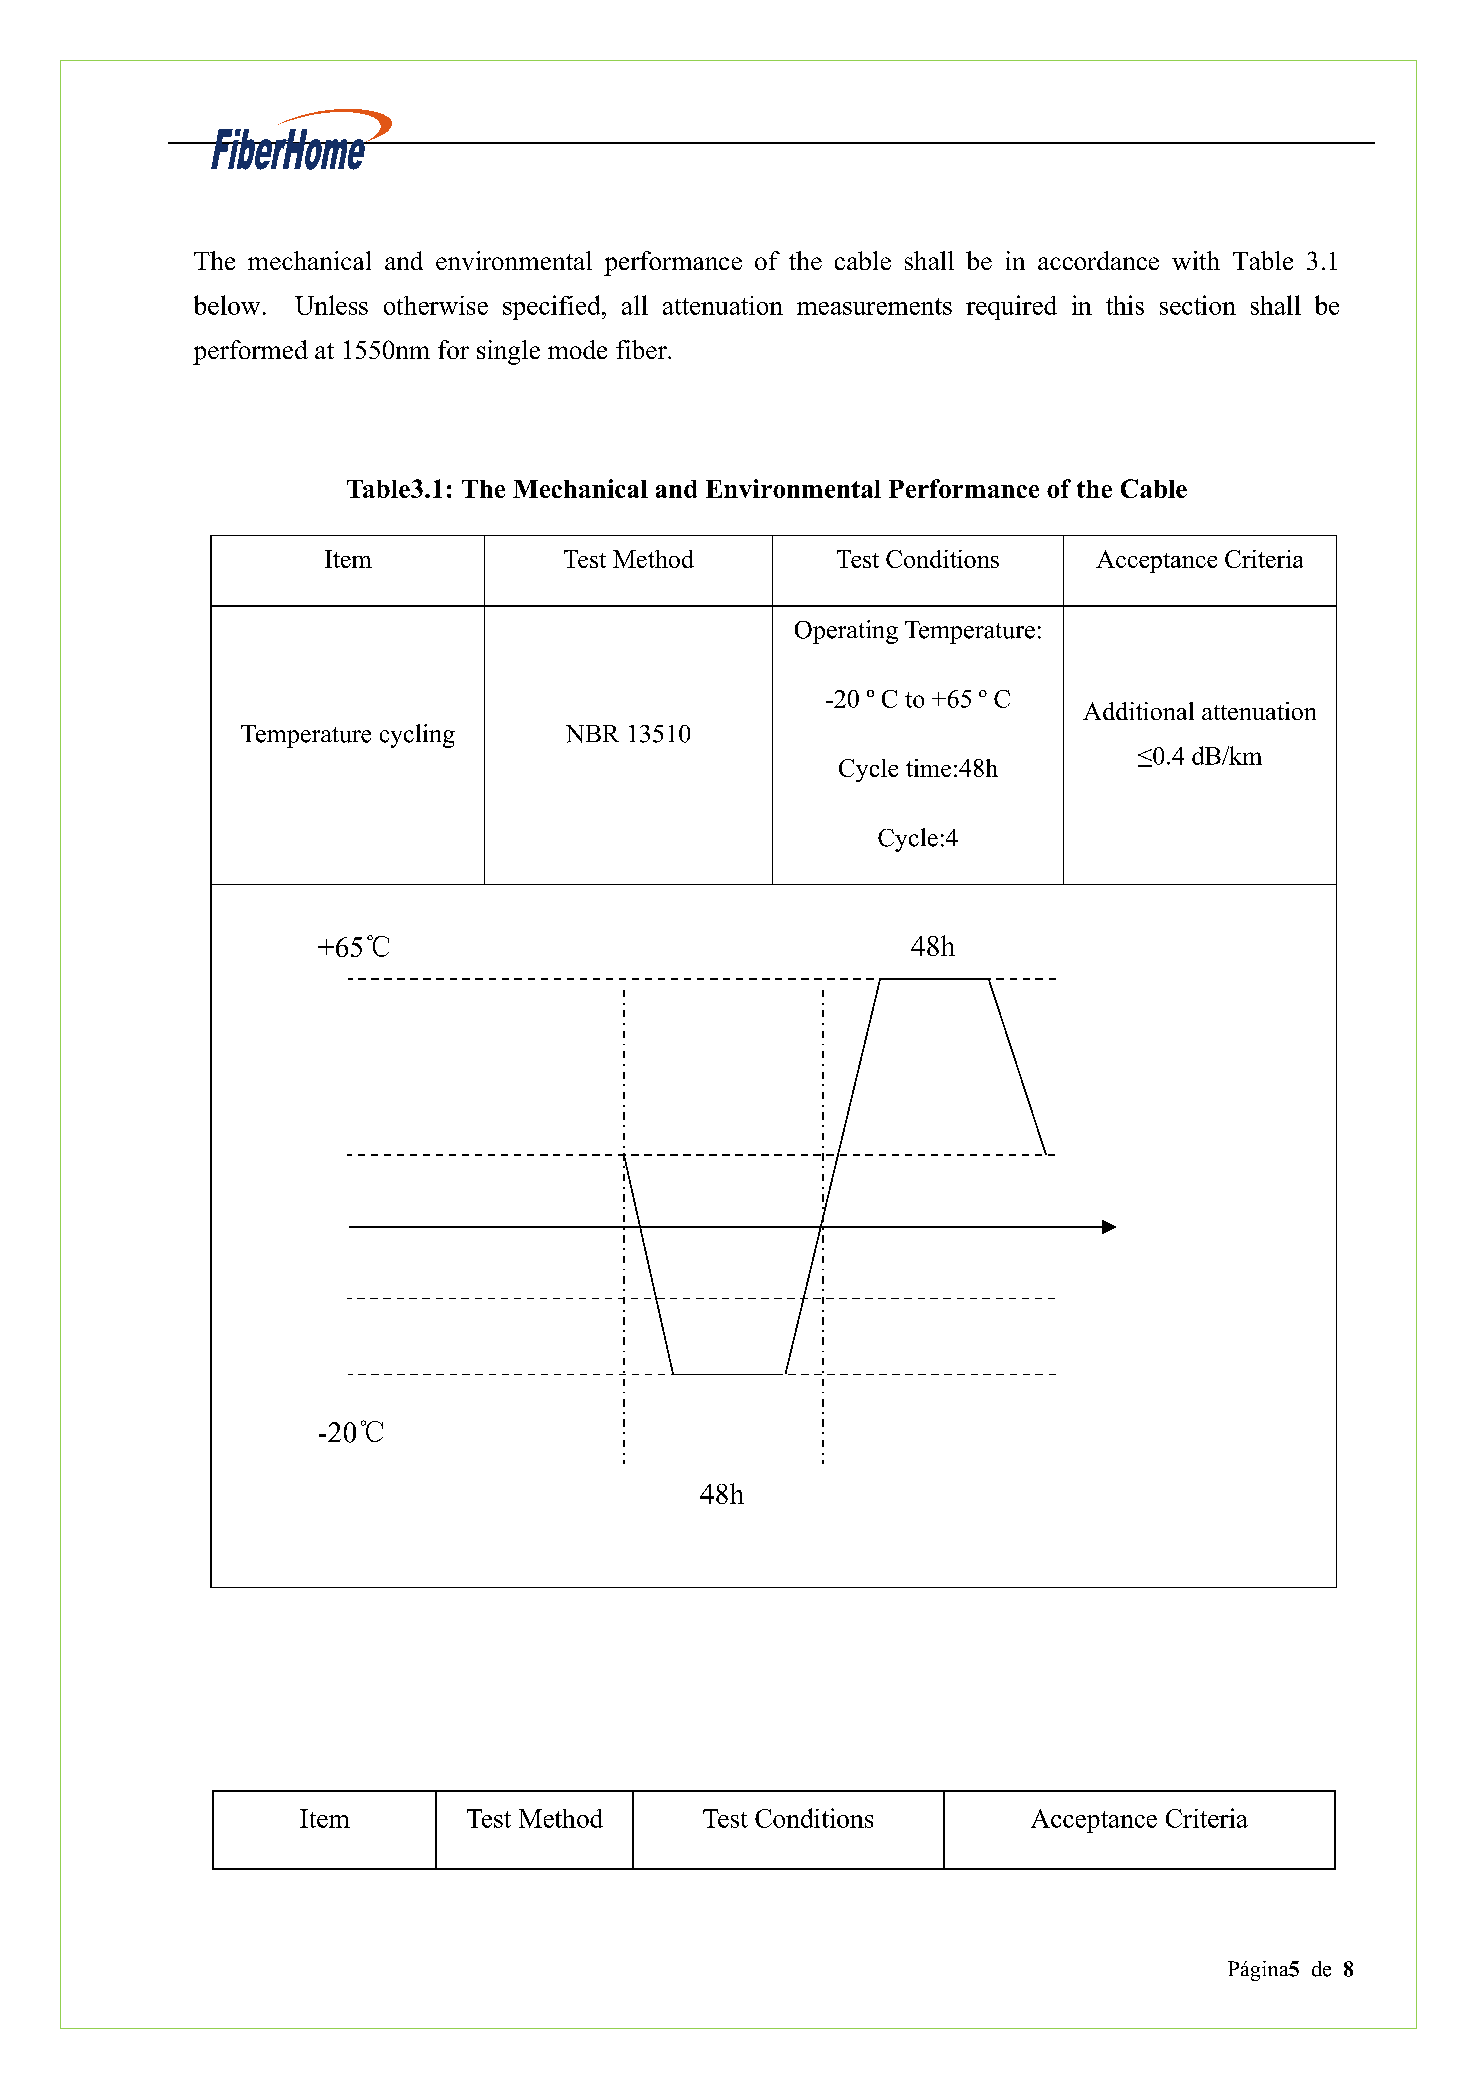 Image resolution: width=1477 pixels, height=2089 pixels. Describe the element at coordinates (331, 305) in the image. I see `Unless` at that location.
